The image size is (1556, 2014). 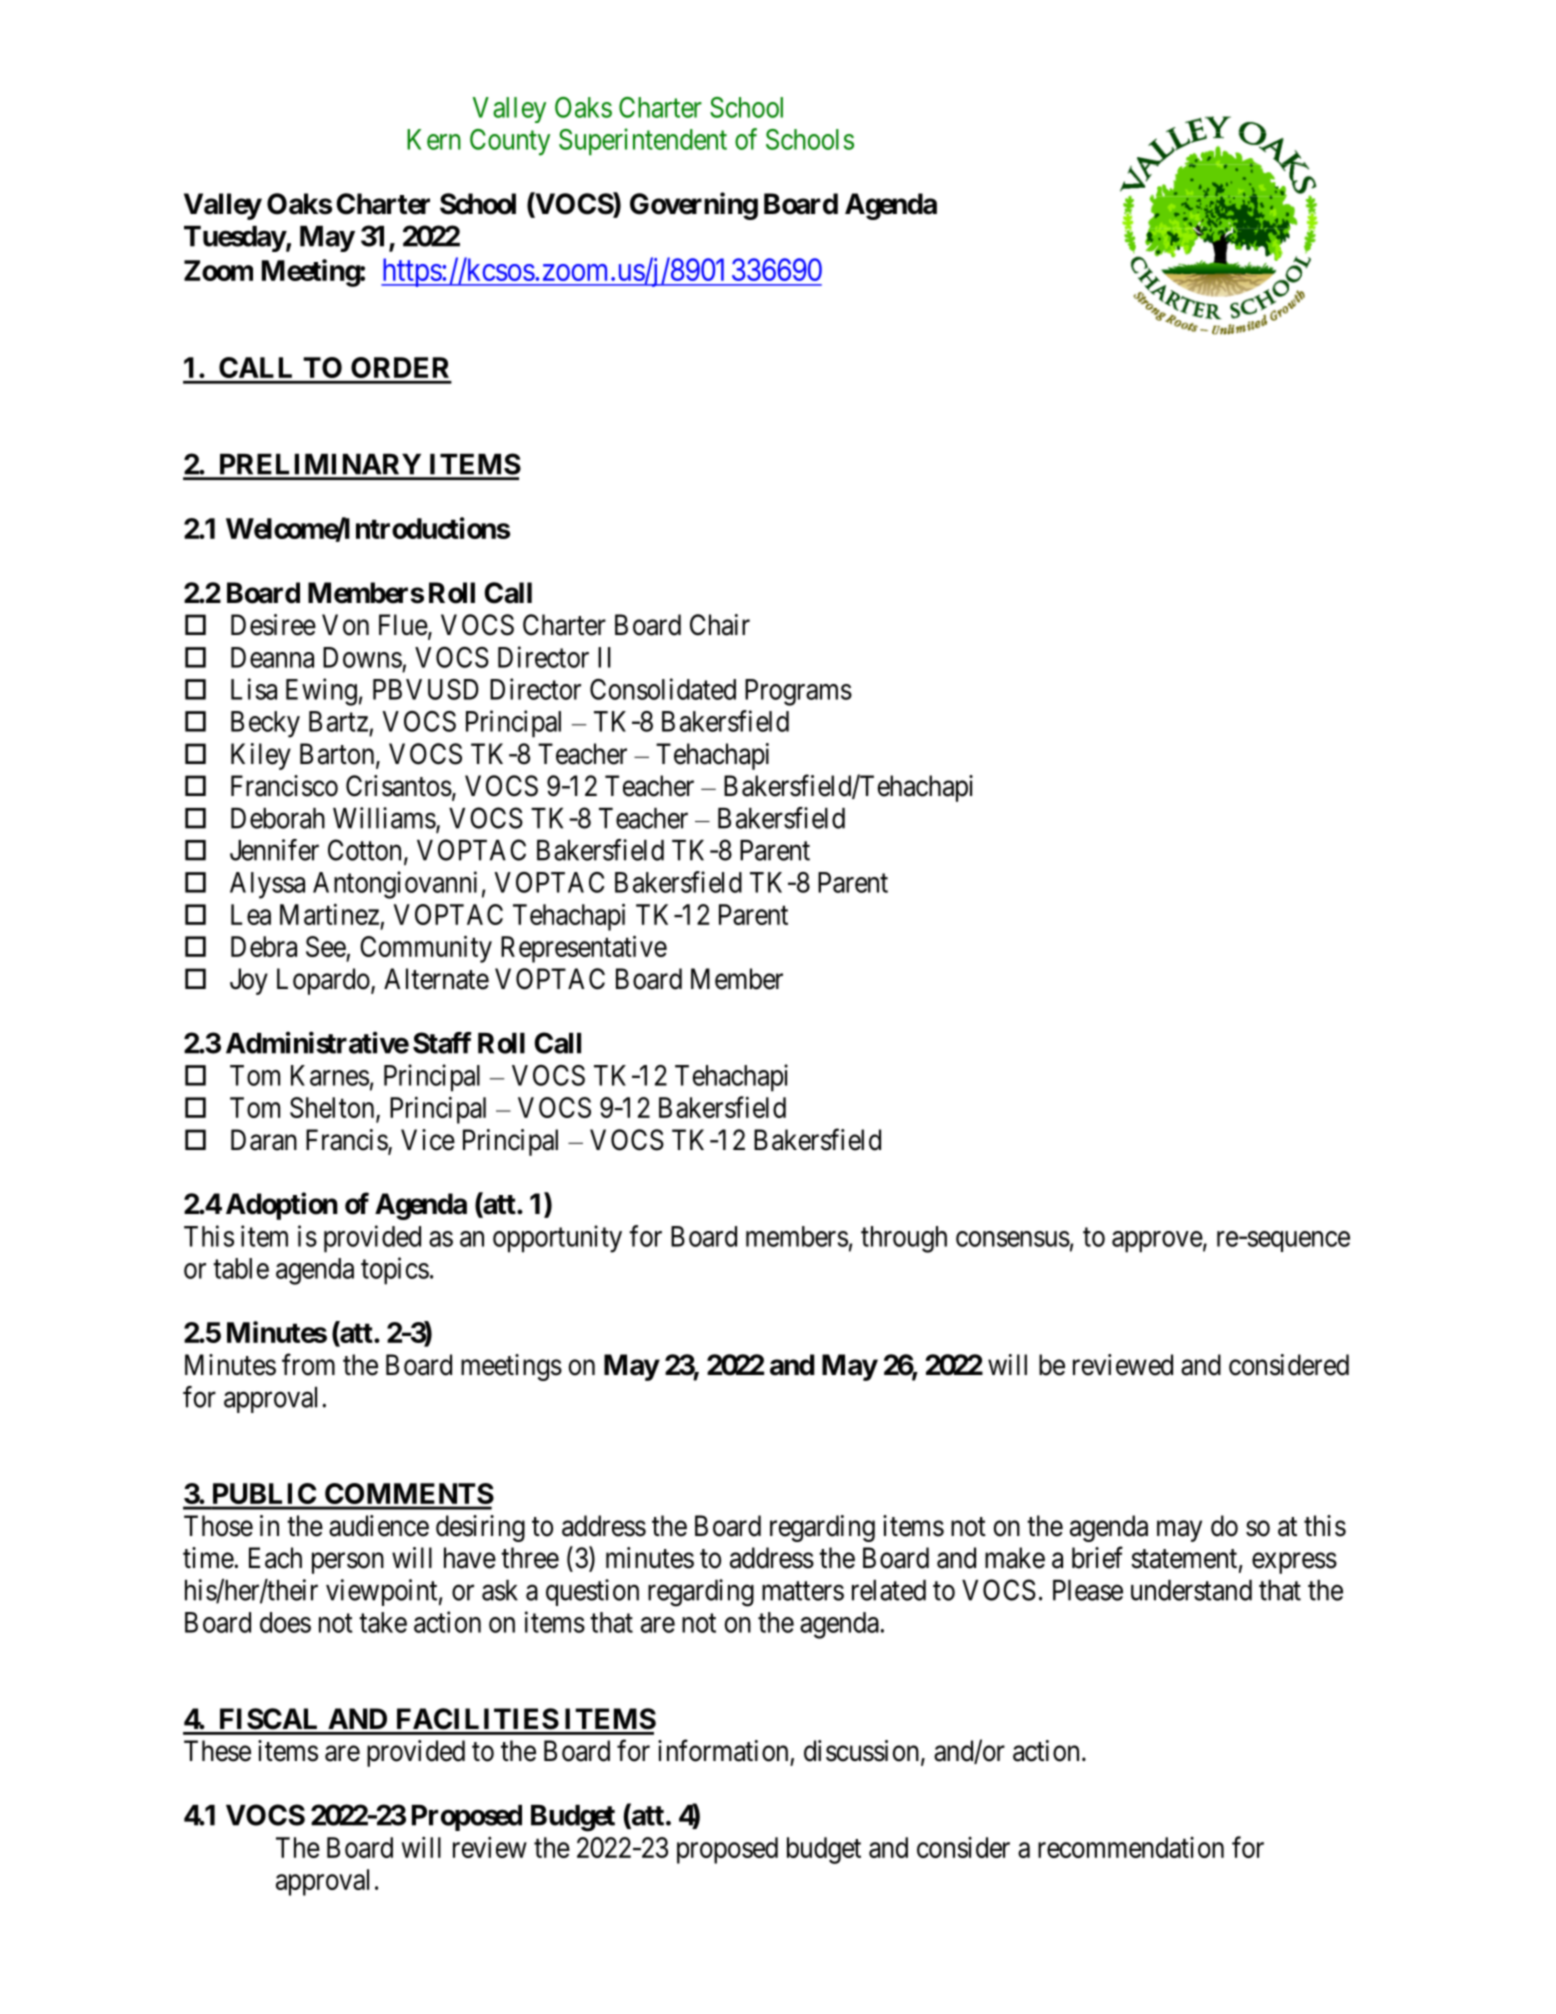 What do you see at coordinates (1157, 1242) in the document?
I see `approve` at bounding box center [1157, 1242].
